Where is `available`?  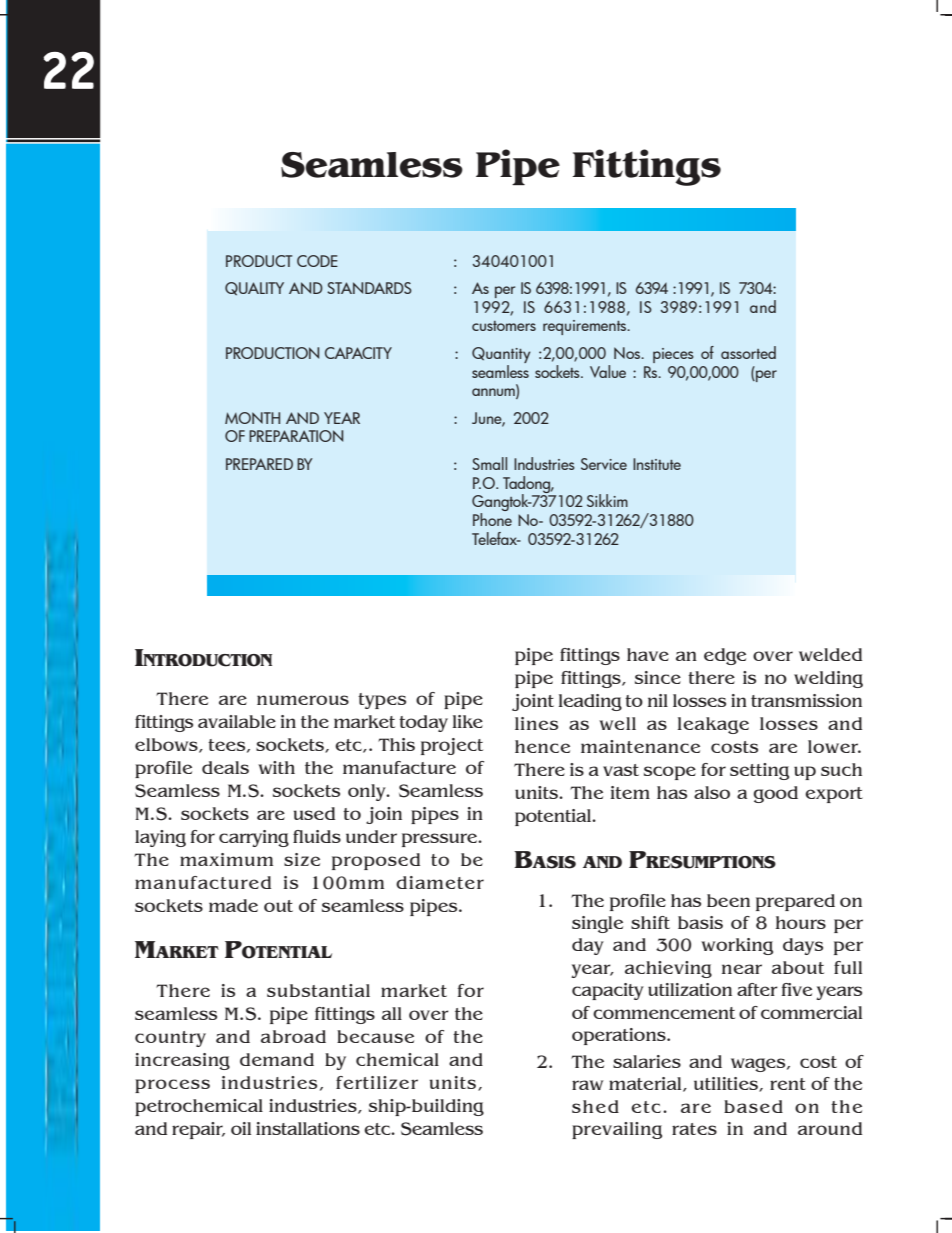 available is located at coordinates (237, 721).
